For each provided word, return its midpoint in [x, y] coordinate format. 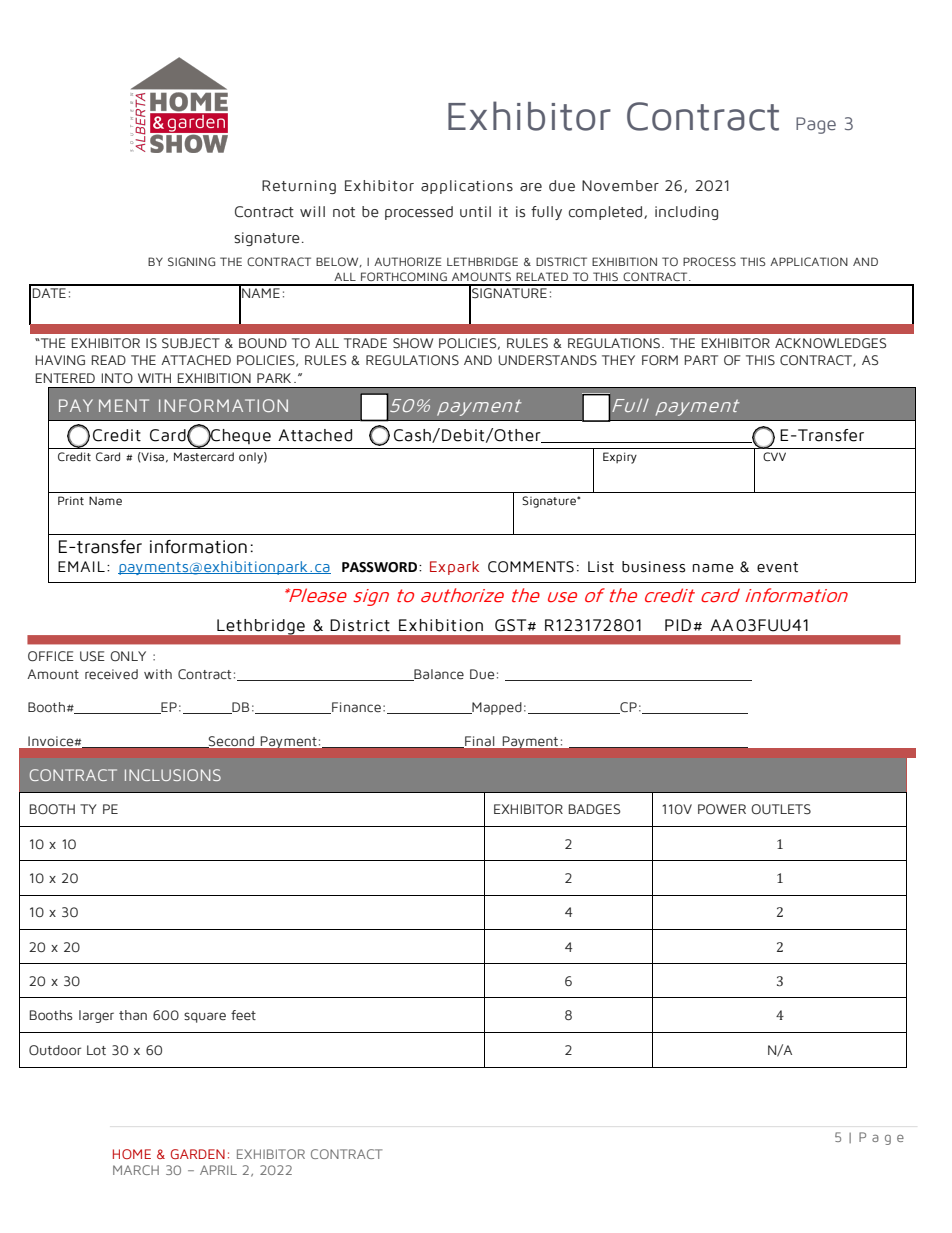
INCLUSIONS [173, 775]
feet [243, 1015]
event [777, 567]
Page [816, 125]
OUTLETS [781, 809]
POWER [722, 809]
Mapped [496, 708]
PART [701, 360]
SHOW [413, 343]
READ [109, 360]
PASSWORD [379, 567]
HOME [132, 1154]
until [475, 212]
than [133, 1015]
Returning [299, 187]
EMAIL [81, 566]
